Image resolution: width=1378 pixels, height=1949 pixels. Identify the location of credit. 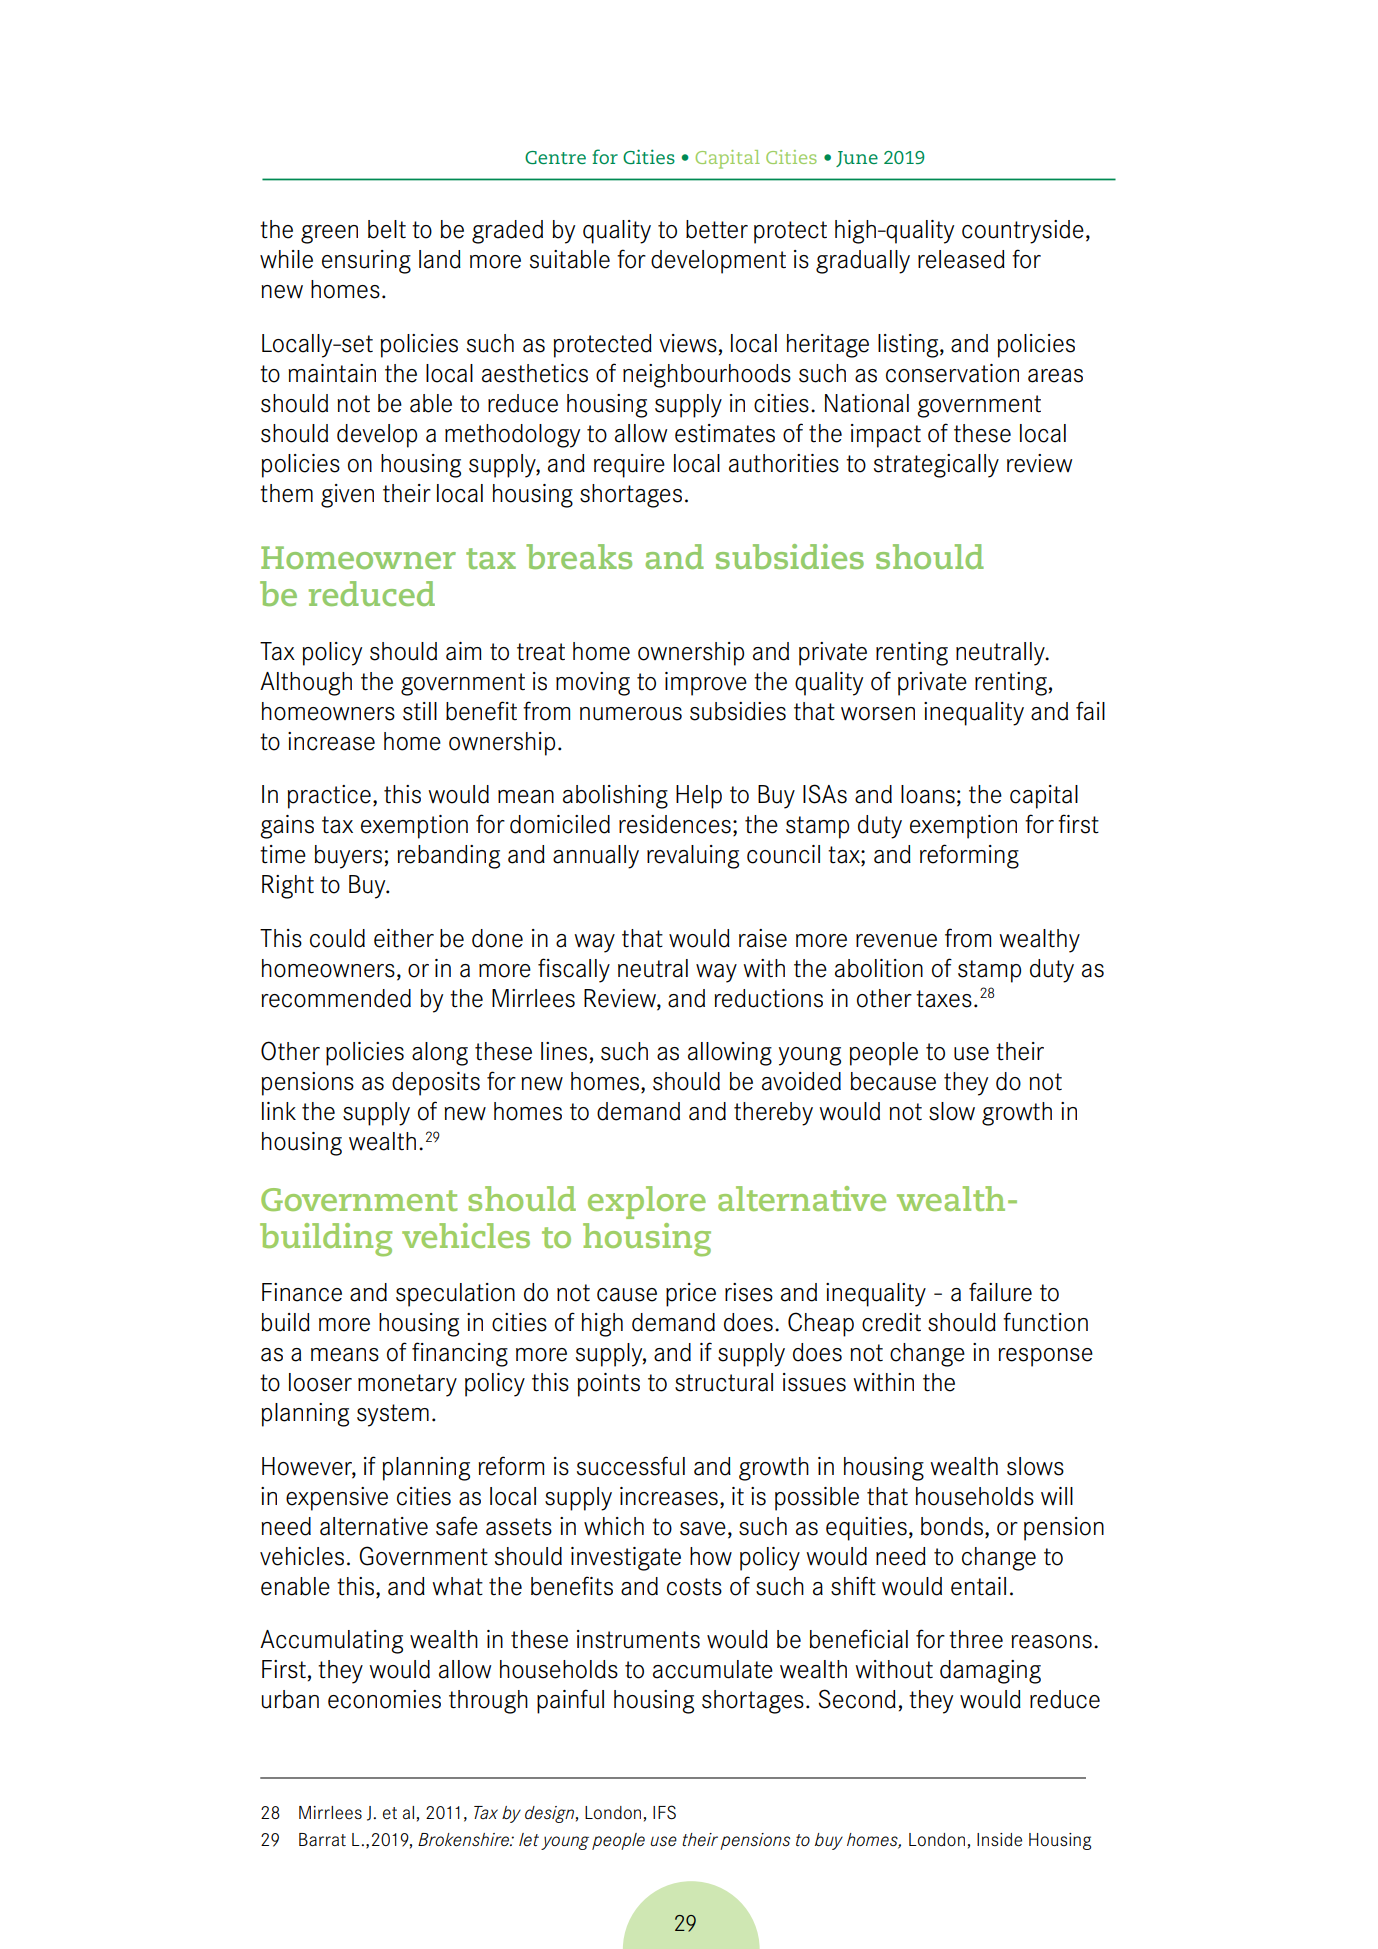
(891, 1322).
